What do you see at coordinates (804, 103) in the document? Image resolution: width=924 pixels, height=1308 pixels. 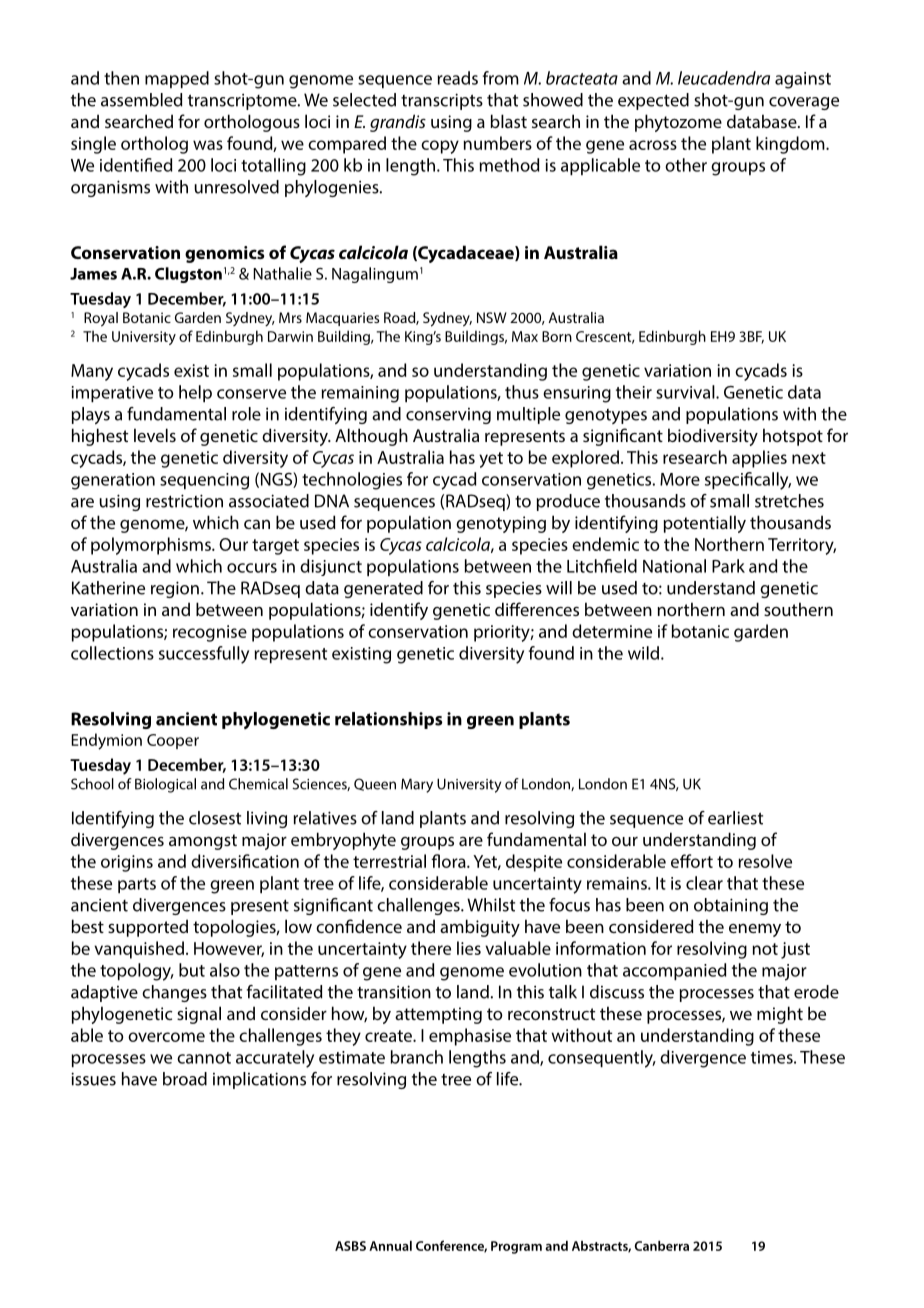 I see `coverage` at bounding box center [804, 103].
